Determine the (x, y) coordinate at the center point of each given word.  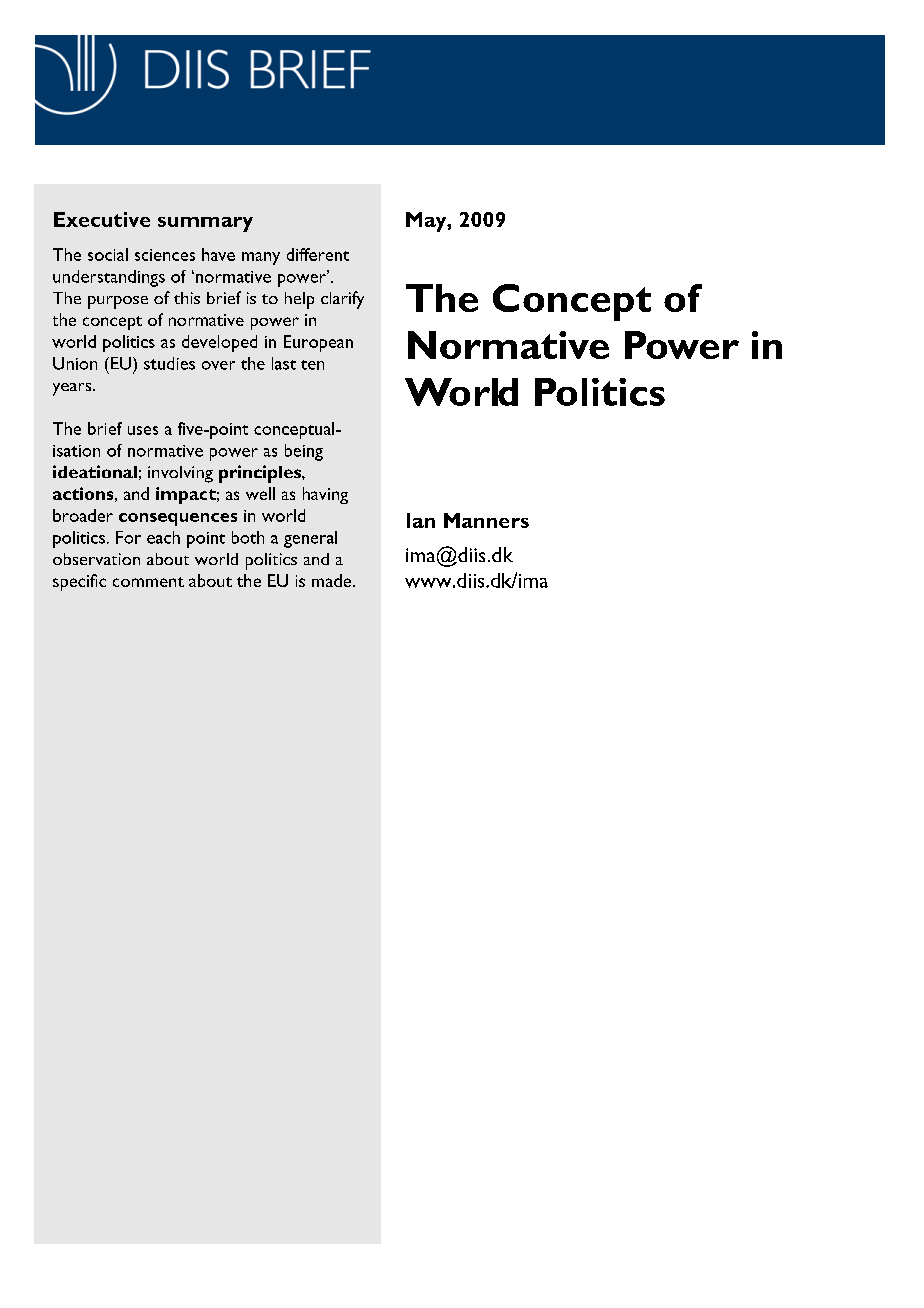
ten (312, 365)
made (331, 580)
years (73, 389)
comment (148, 582)
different (318, 254)
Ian (421, 520)
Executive (102, 219)
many (261, 258)
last (284, 363)
